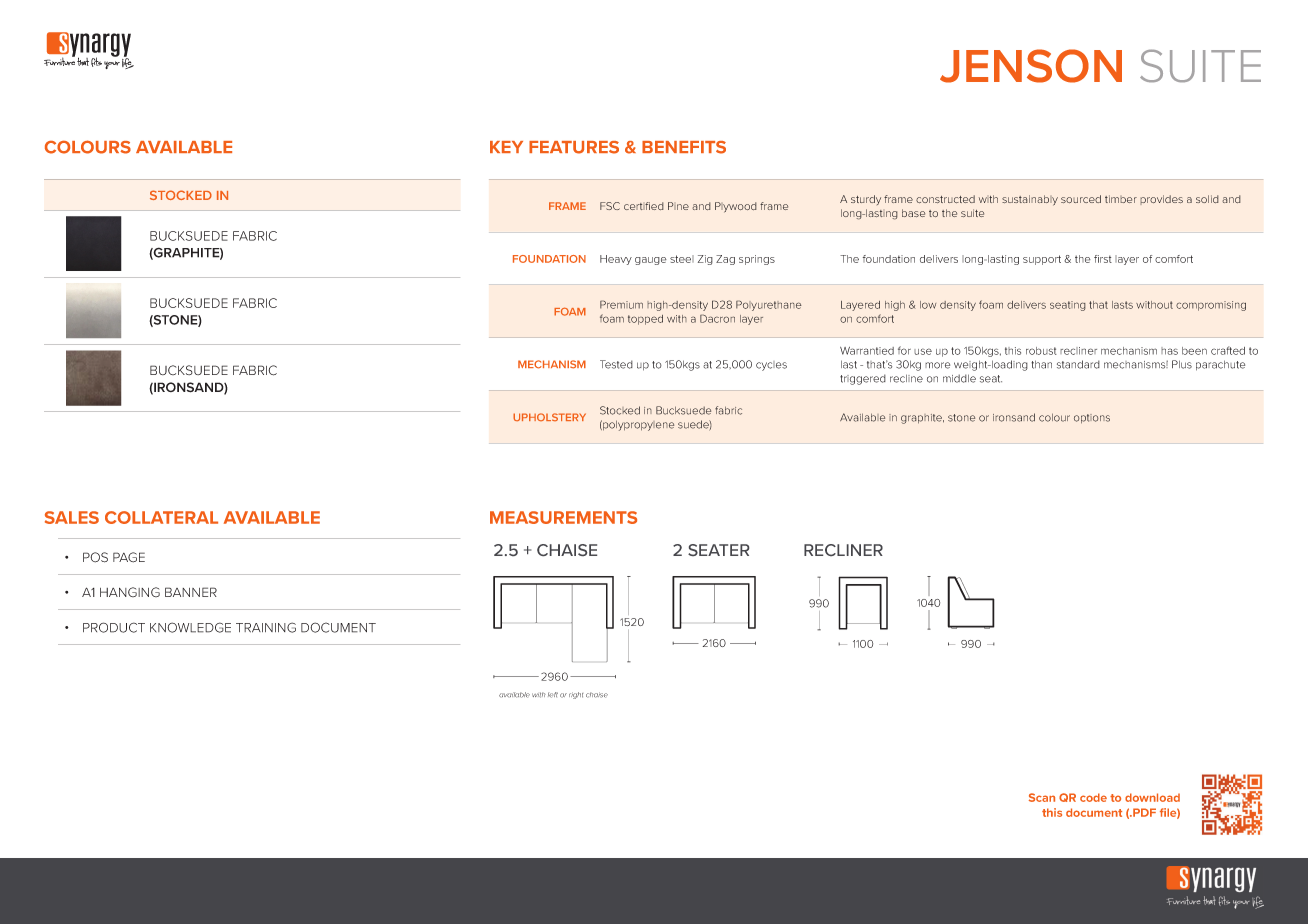 The height and width of the page is (924, 1308). Describe the element at coordinates (1093, 797) in the page. I see `code` at that location.
